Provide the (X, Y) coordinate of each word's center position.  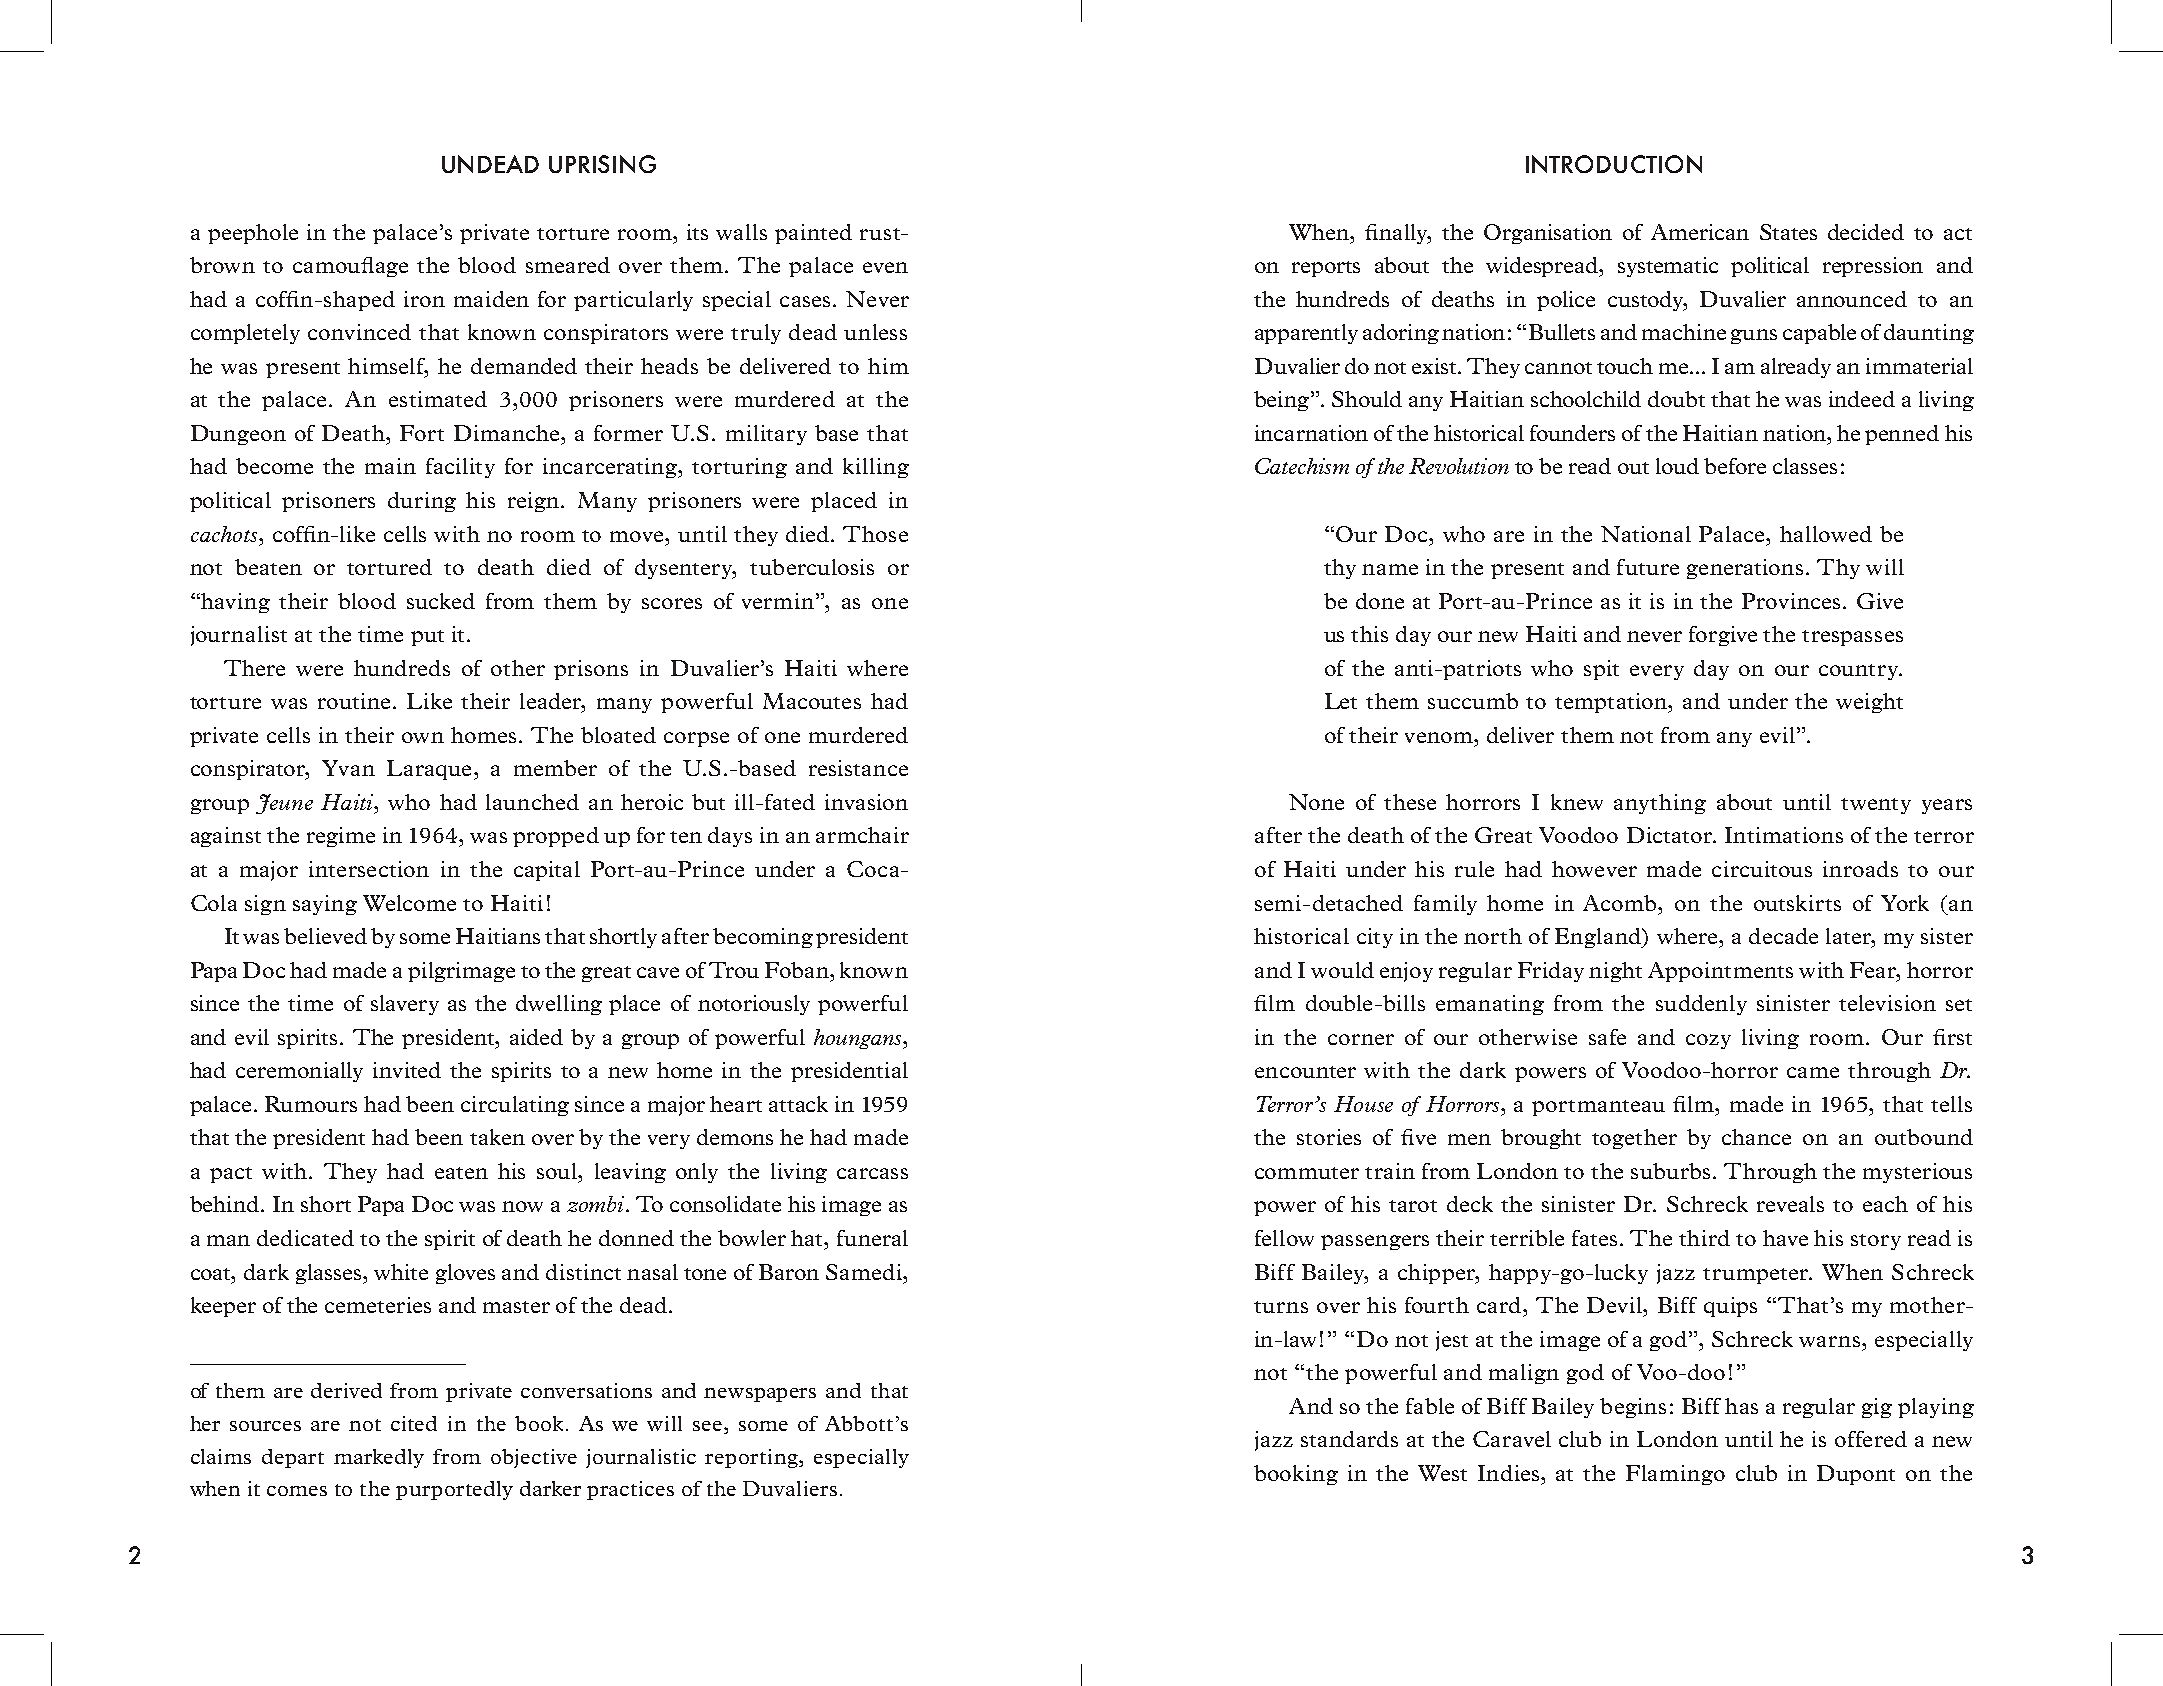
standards (1349, 1439)
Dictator (1670, 835)
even (885, 267)
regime (341, 837)
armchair (862, 835)
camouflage (350, 267)
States (1788, 232)
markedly (379, 1458)
